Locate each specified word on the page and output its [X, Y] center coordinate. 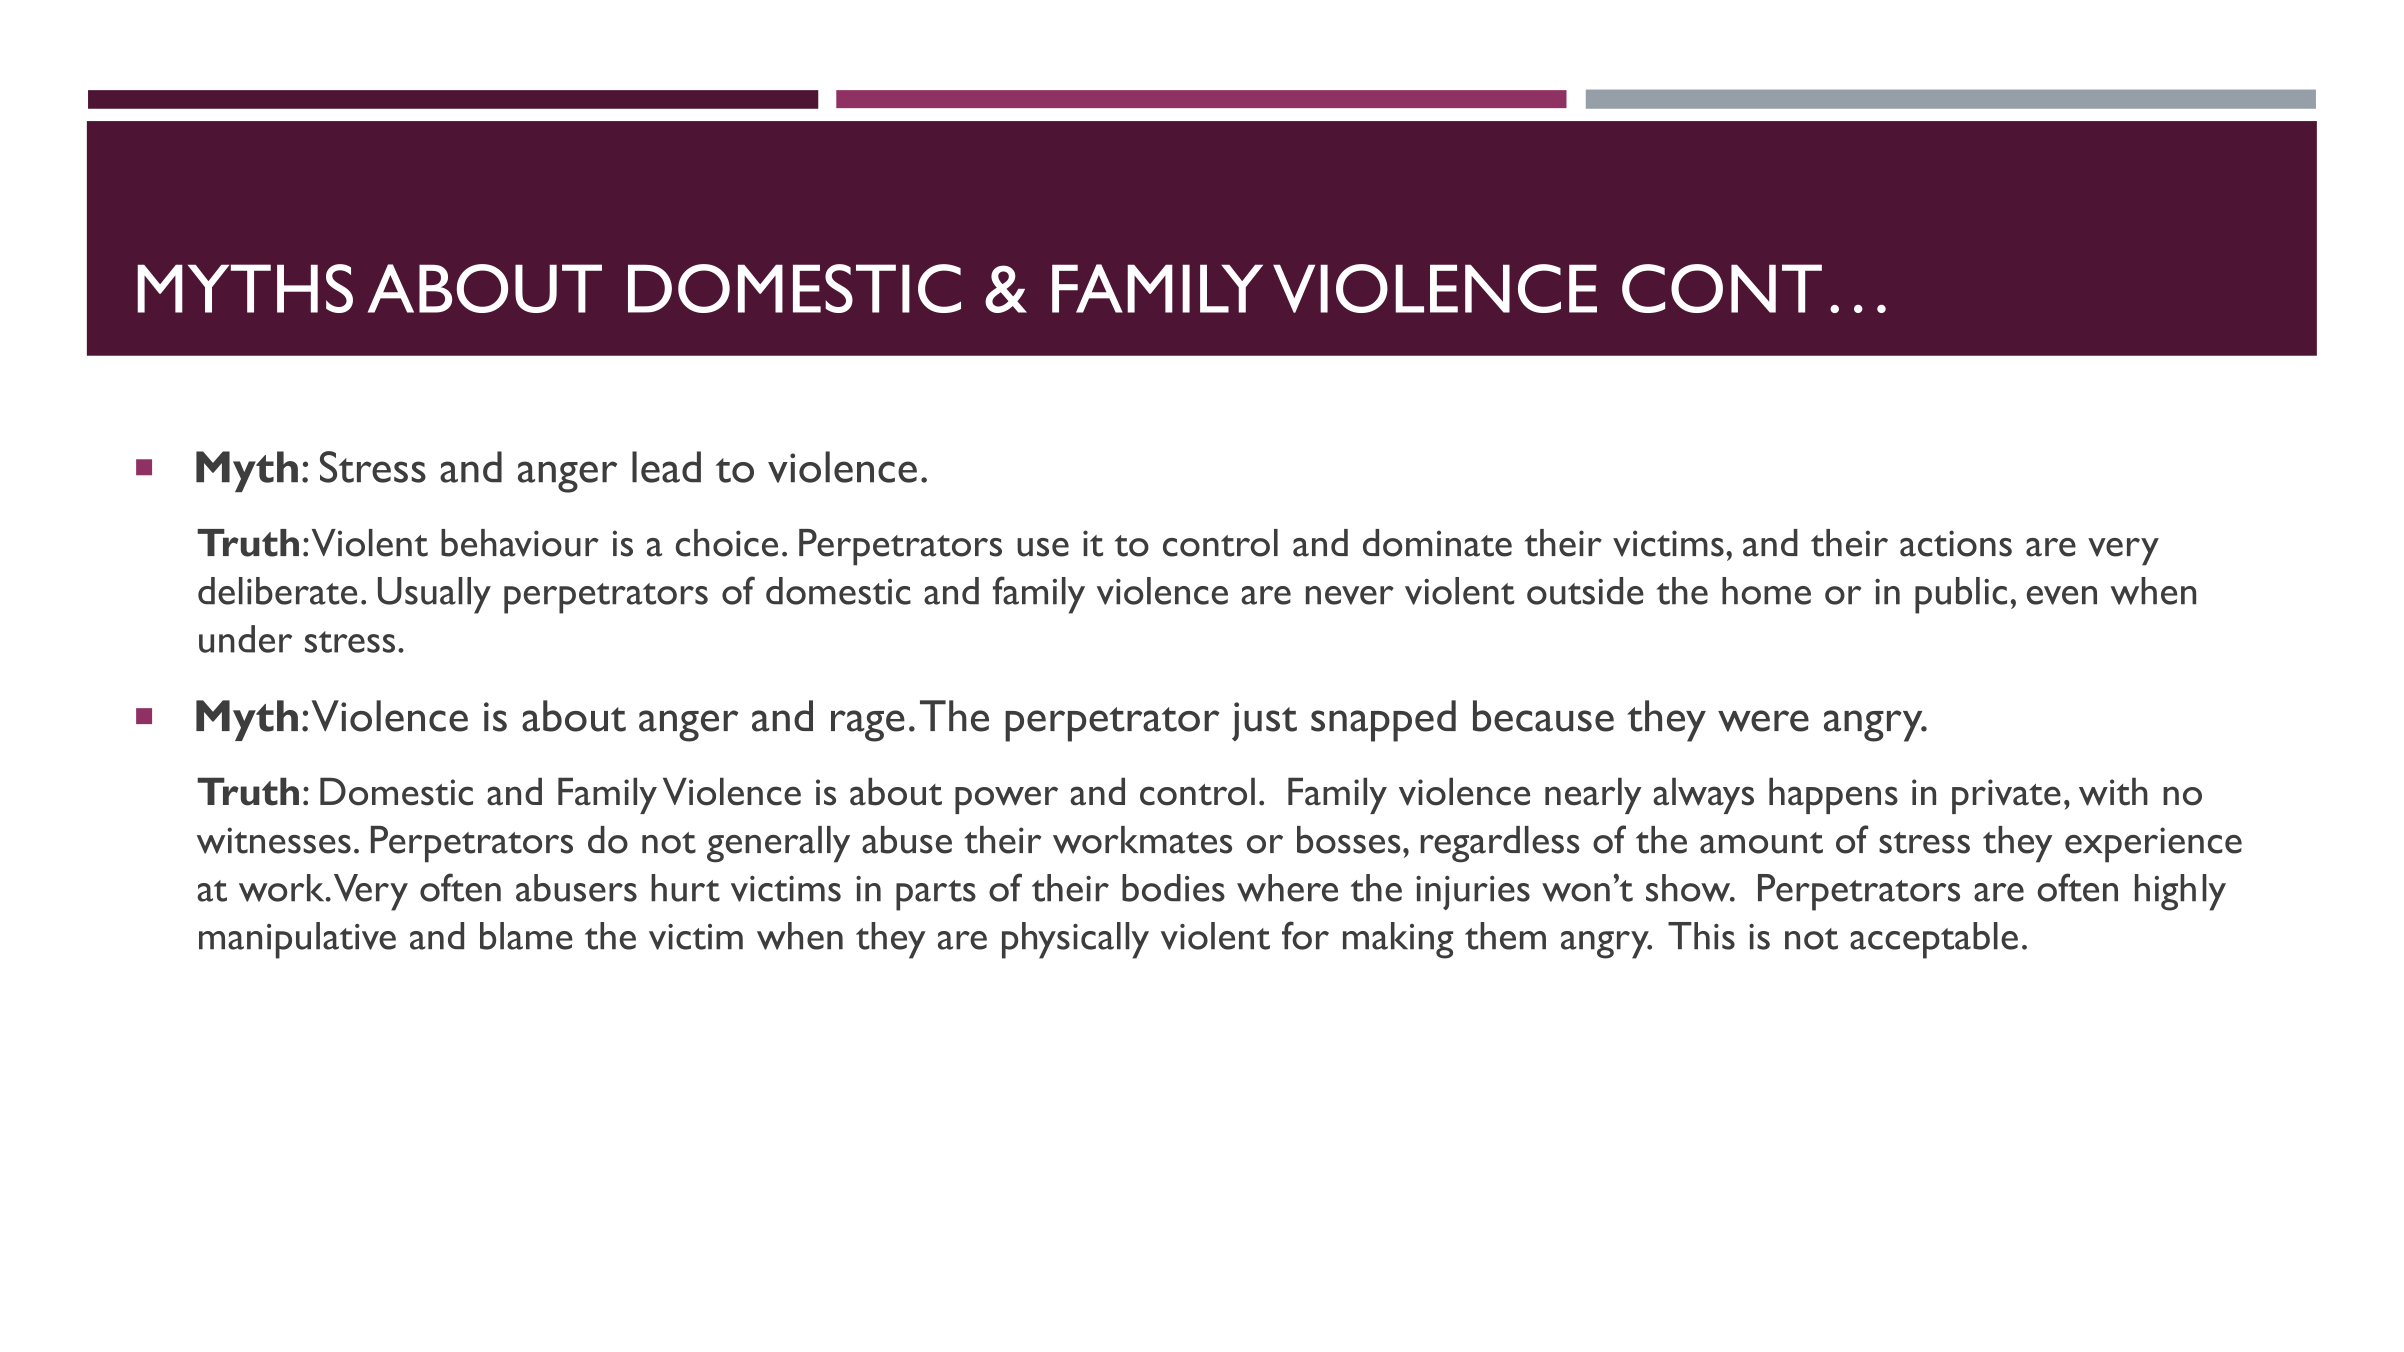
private [2006, 796]
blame [526, 936]
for [1305, 935]
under [245, 639]
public [1961, 595]
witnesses [274, 840]
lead [666, 467]
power [1006, 800]
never [1350, 595]
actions [1956, 543]
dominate [1437, 543]
